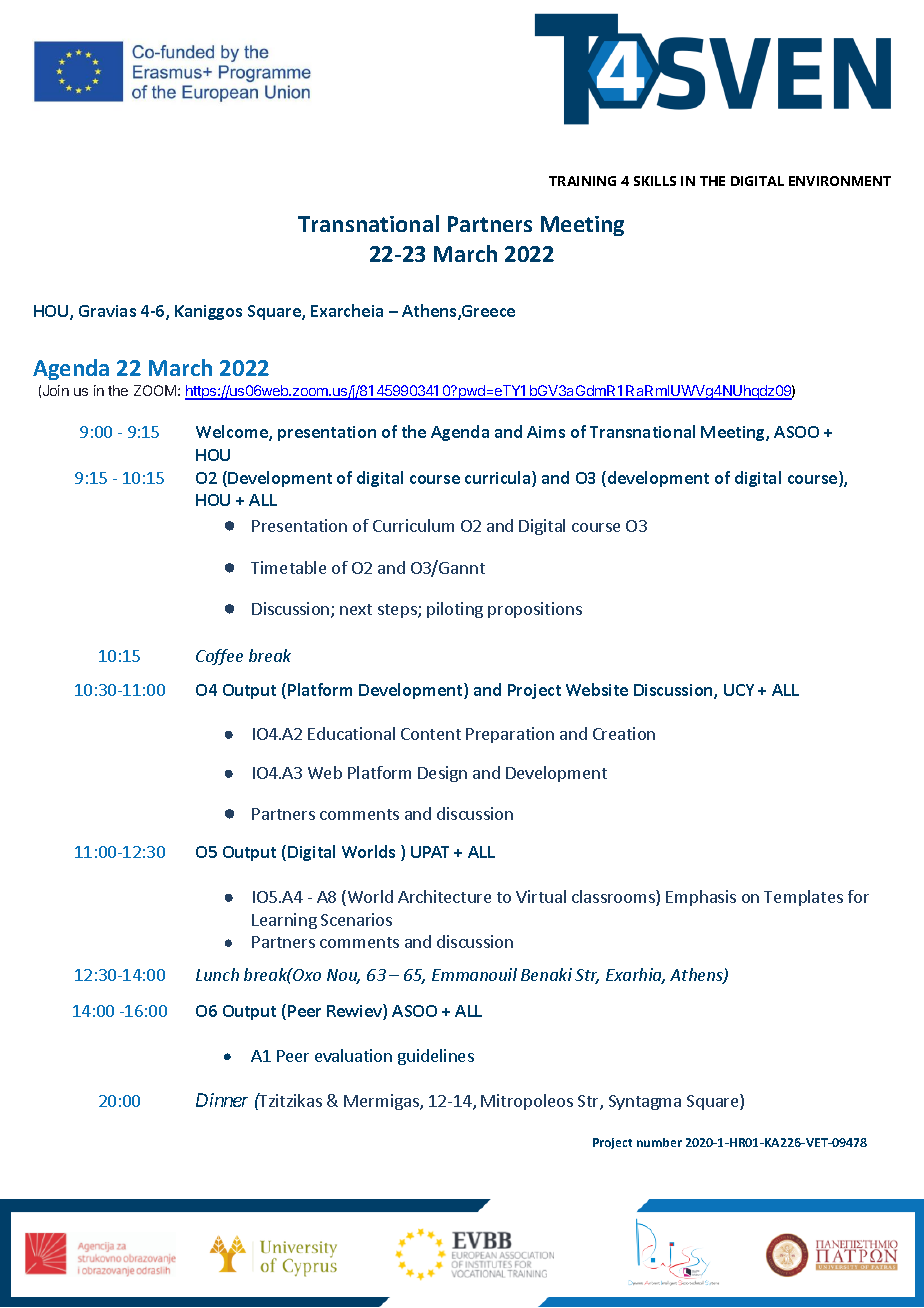 The width and height of the page is (924, 1308). What do you see at coordinates (288, 567) in the page?
I see `Timetable` at bounding box center [288, 567].
